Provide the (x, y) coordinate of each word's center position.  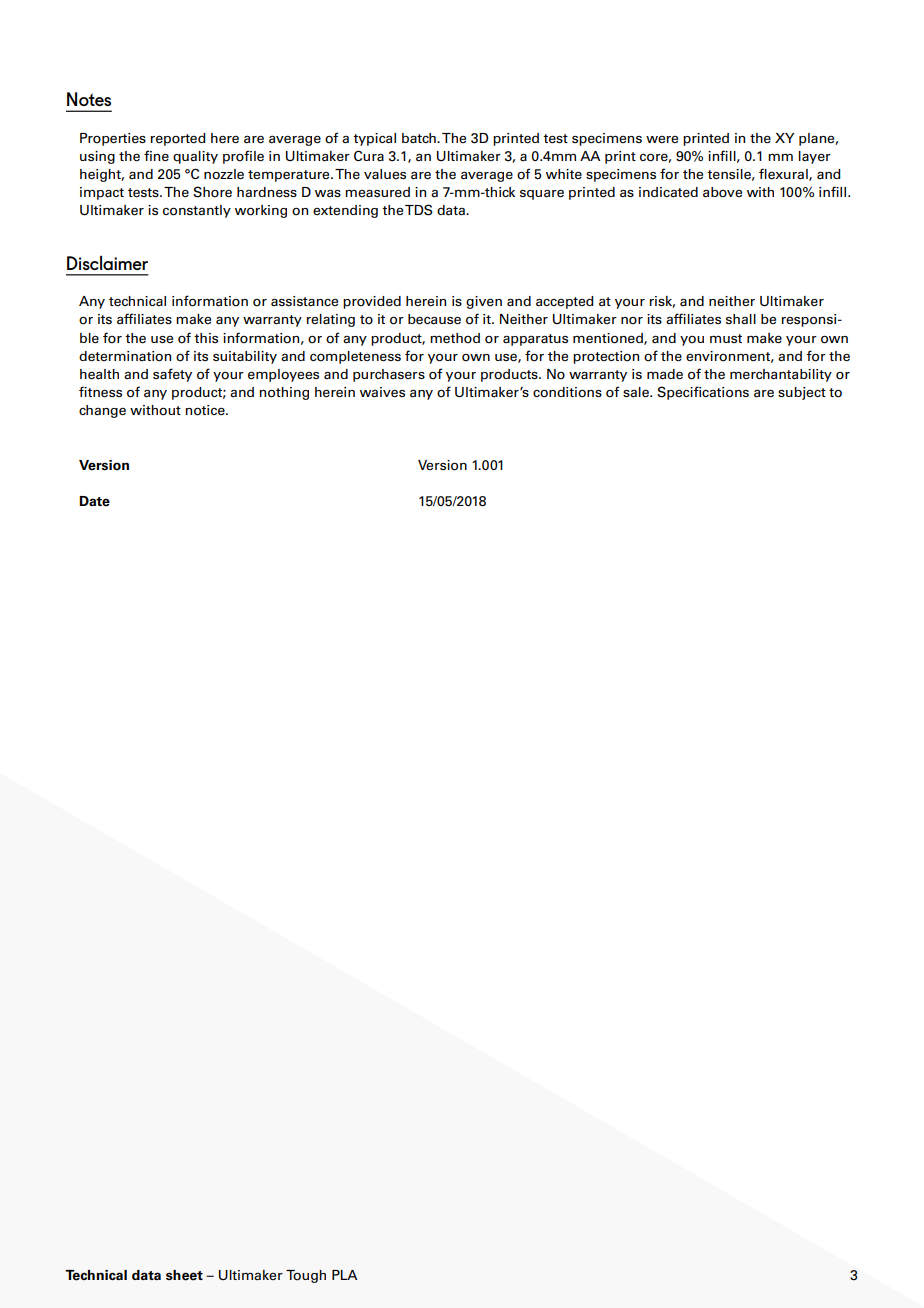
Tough (306, 1276)
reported (178, 139)
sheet (184, 1275)
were (662, 139)
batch (420, 138)
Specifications (703, 393)
